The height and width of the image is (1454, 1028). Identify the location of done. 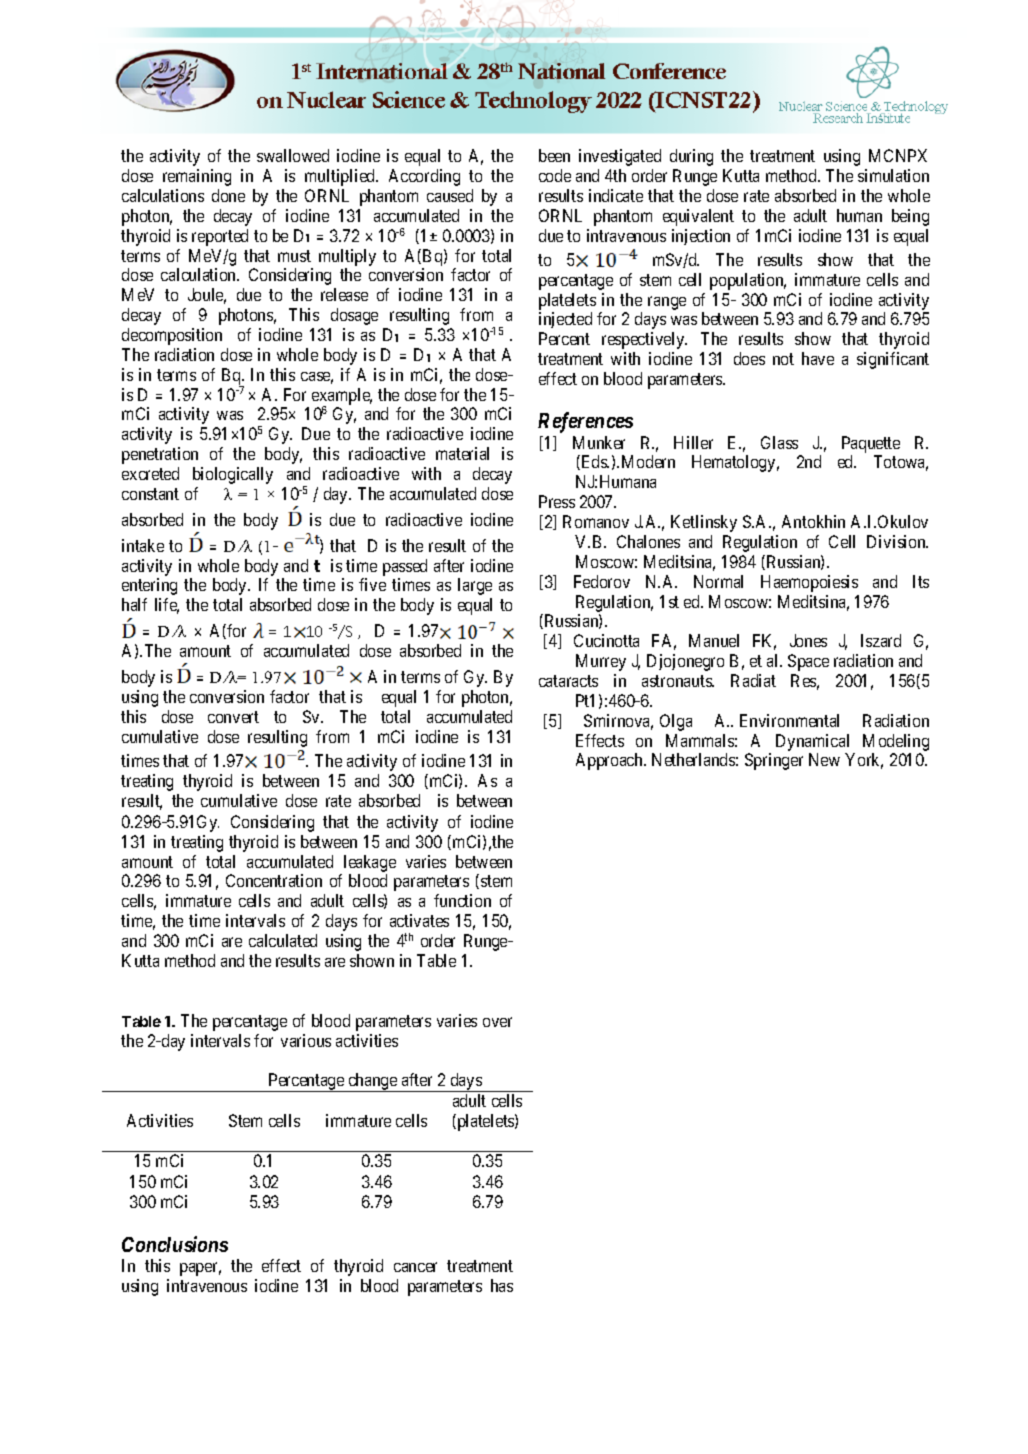
(228, 195).
